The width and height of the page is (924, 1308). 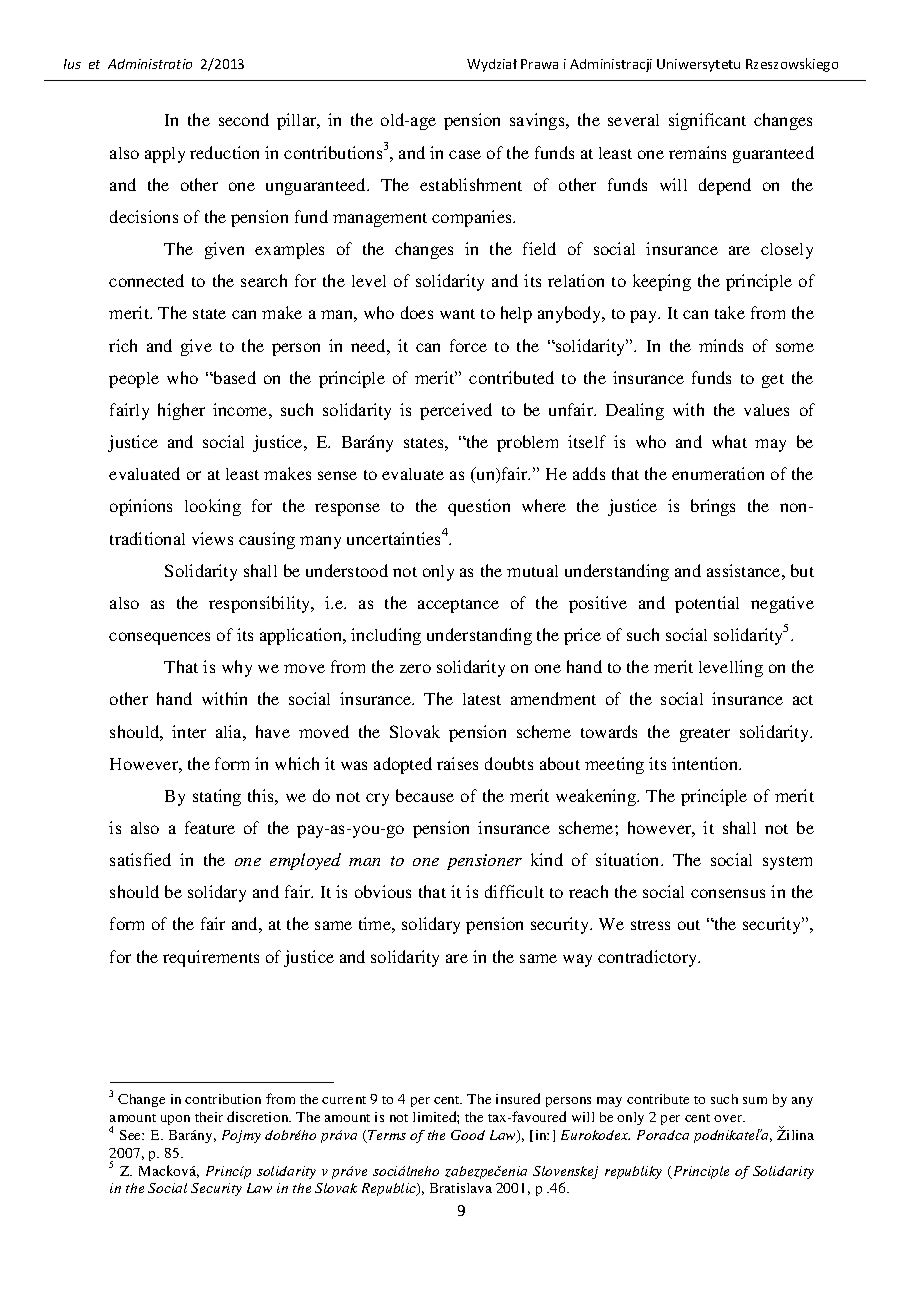 I want to click on Good, so click(x=468, y=1135).
